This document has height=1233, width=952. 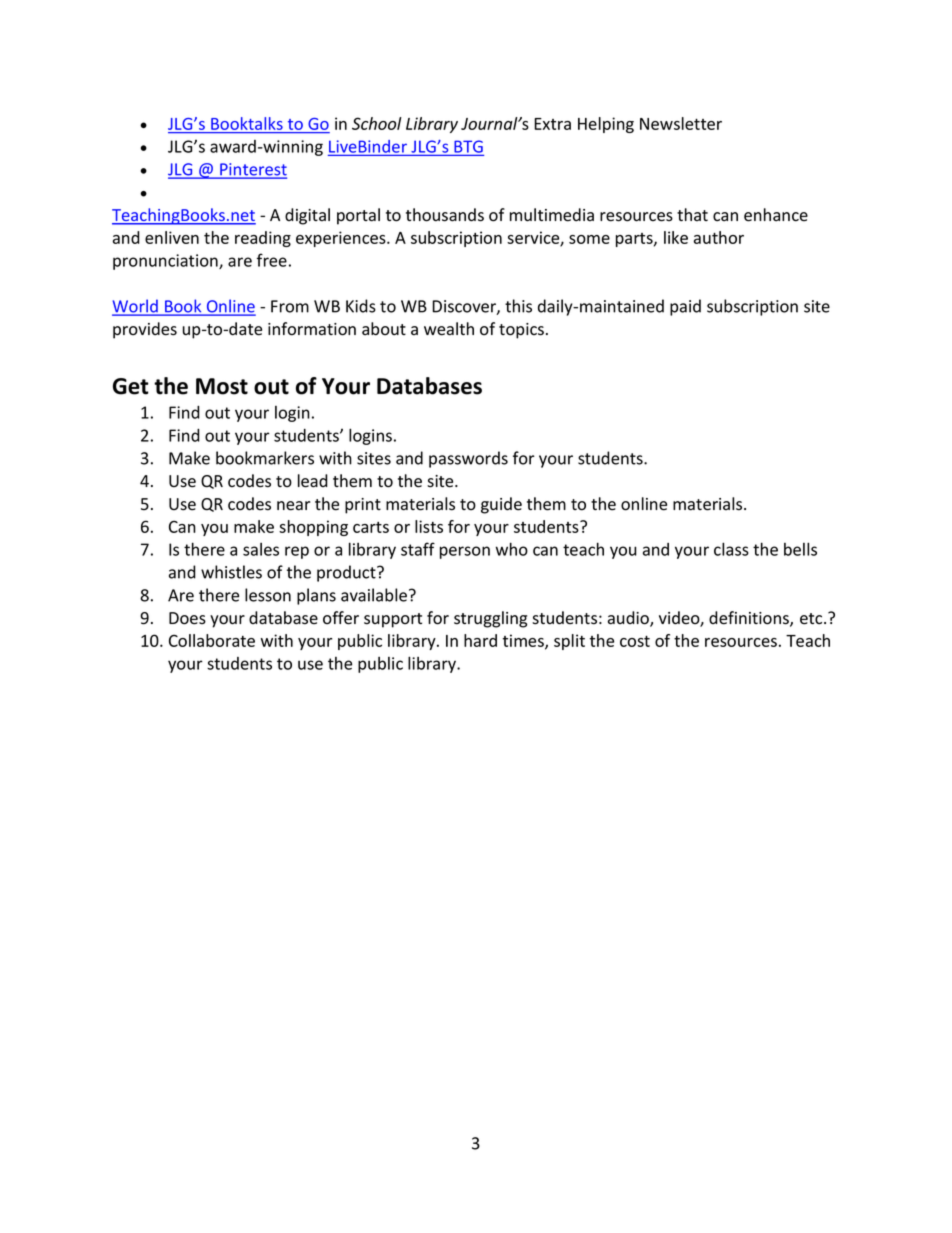 I want to click on BTG, so click(x=468, y=146).
